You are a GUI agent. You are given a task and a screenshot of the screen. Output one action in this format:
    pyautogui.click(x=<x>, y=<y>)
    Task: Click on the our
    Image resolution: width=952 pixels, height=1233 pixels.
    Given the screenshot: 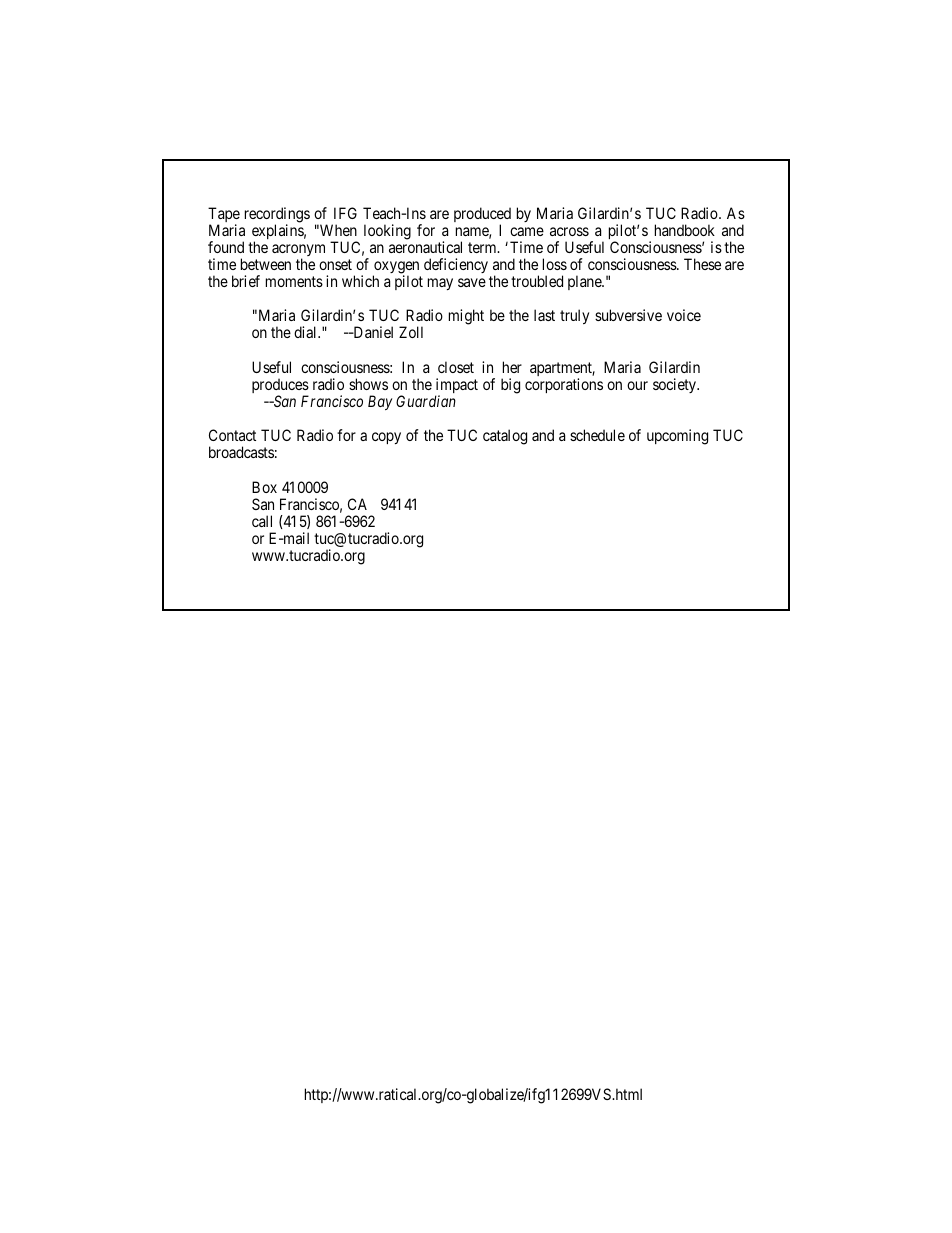 What is the action you would take?
    pyautogui.click(x=637, y=385)
